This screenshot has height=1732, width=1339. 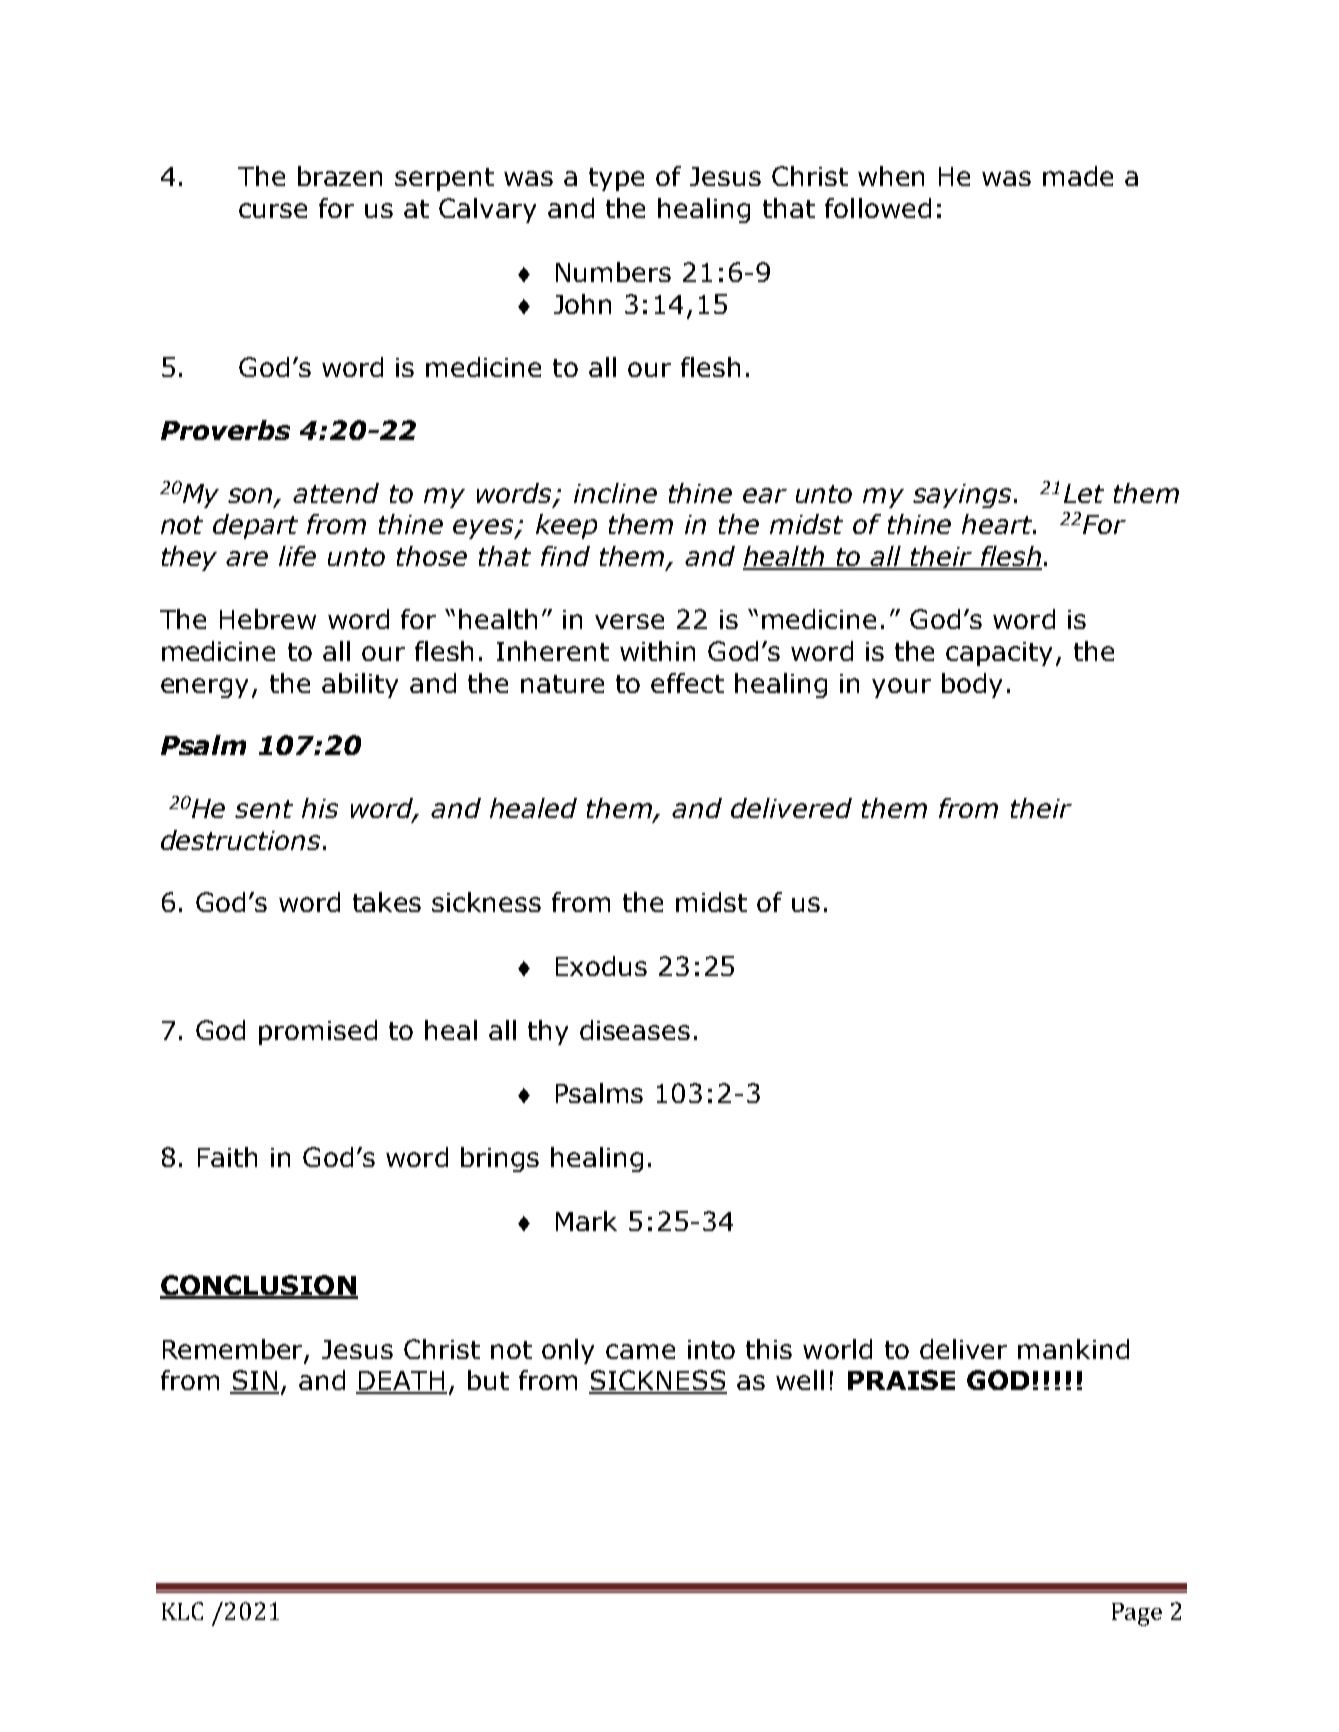 I want to click on sayings, so click(x=962, y=496).
